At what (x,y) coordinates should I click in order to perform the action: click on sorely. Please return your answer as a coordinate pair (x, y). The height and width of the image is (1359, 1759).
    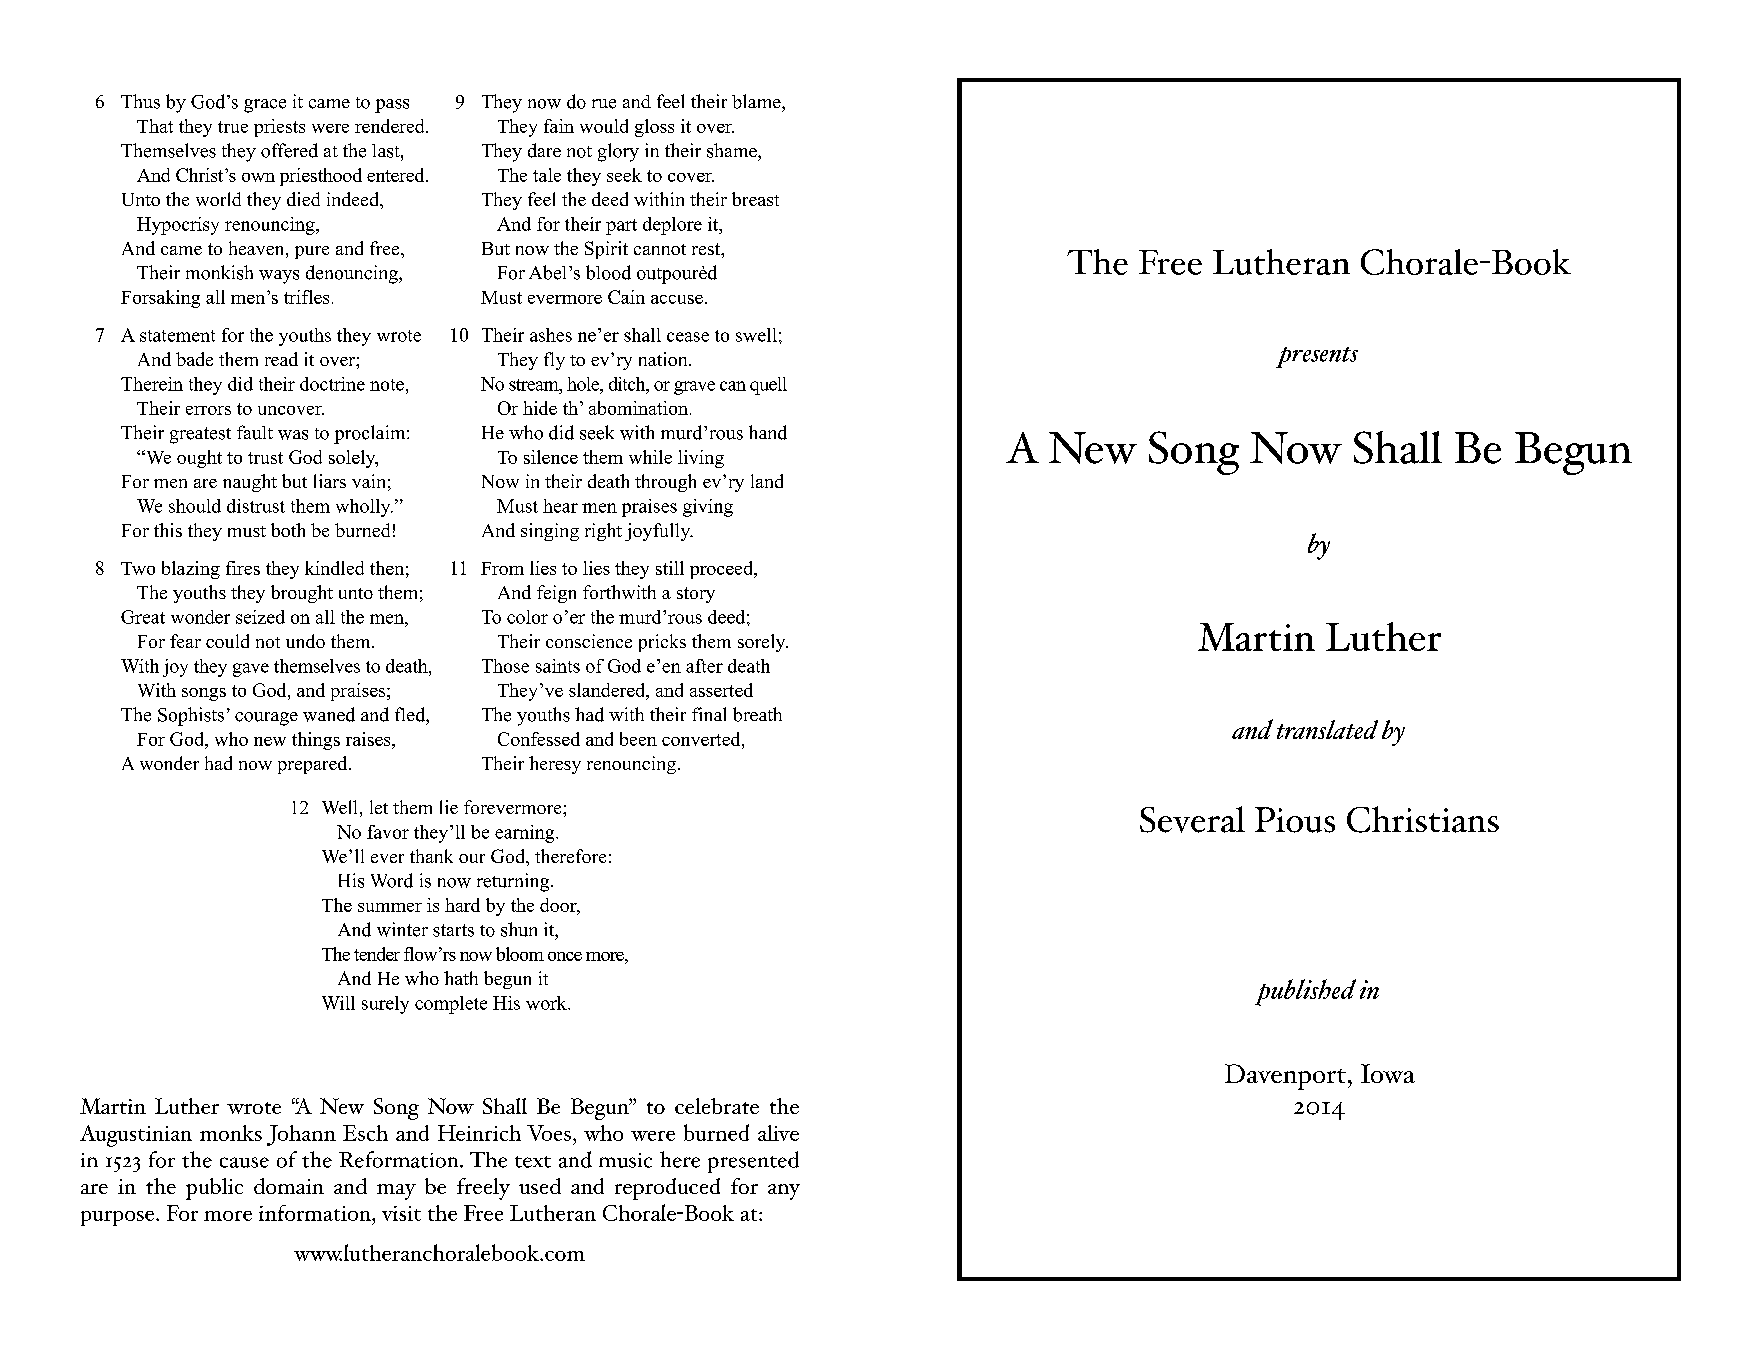
    Looking at the image, I should click on (763, 643).
